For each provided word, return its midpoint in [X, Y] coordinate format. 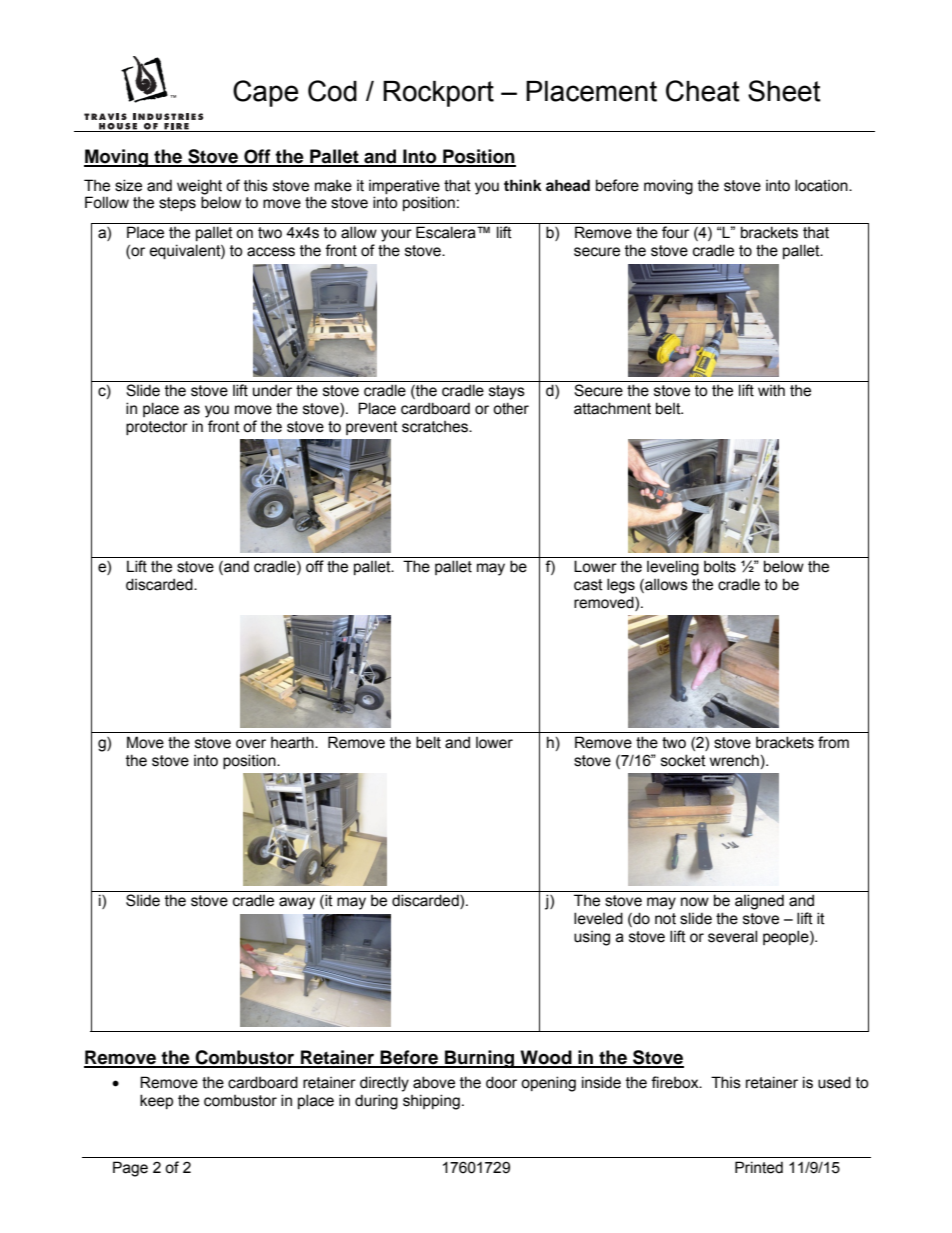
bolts [720, 566]
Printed [759, 1167]
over [251, 744]
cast [588, 585]
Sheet [784, 91]
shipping [431, 1102]
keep [156, 1101]
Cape [265, 93]
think [523, 185]
